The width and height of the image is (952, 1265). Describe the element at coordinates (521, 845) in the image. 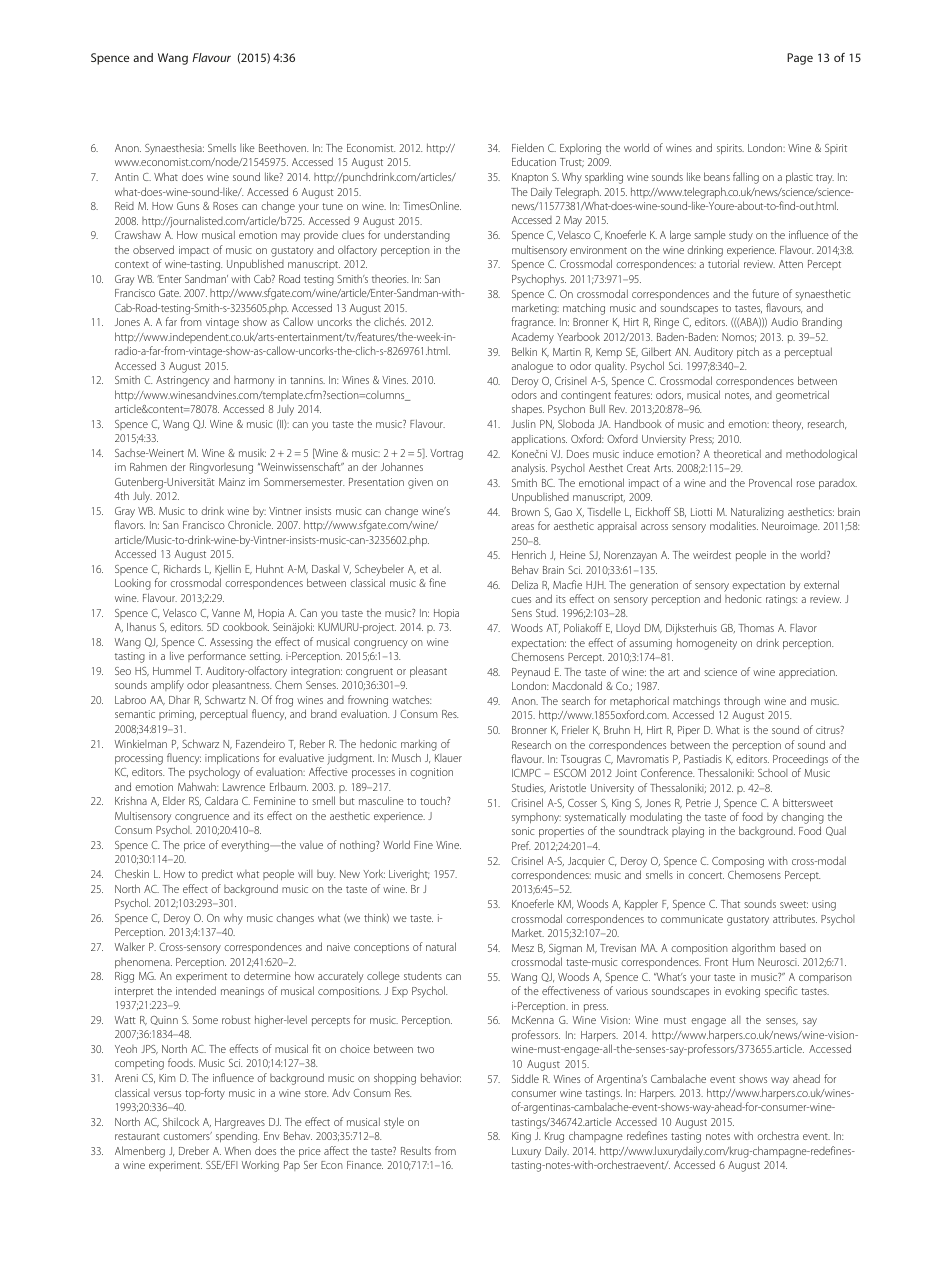

I see `Pref` at that location.
